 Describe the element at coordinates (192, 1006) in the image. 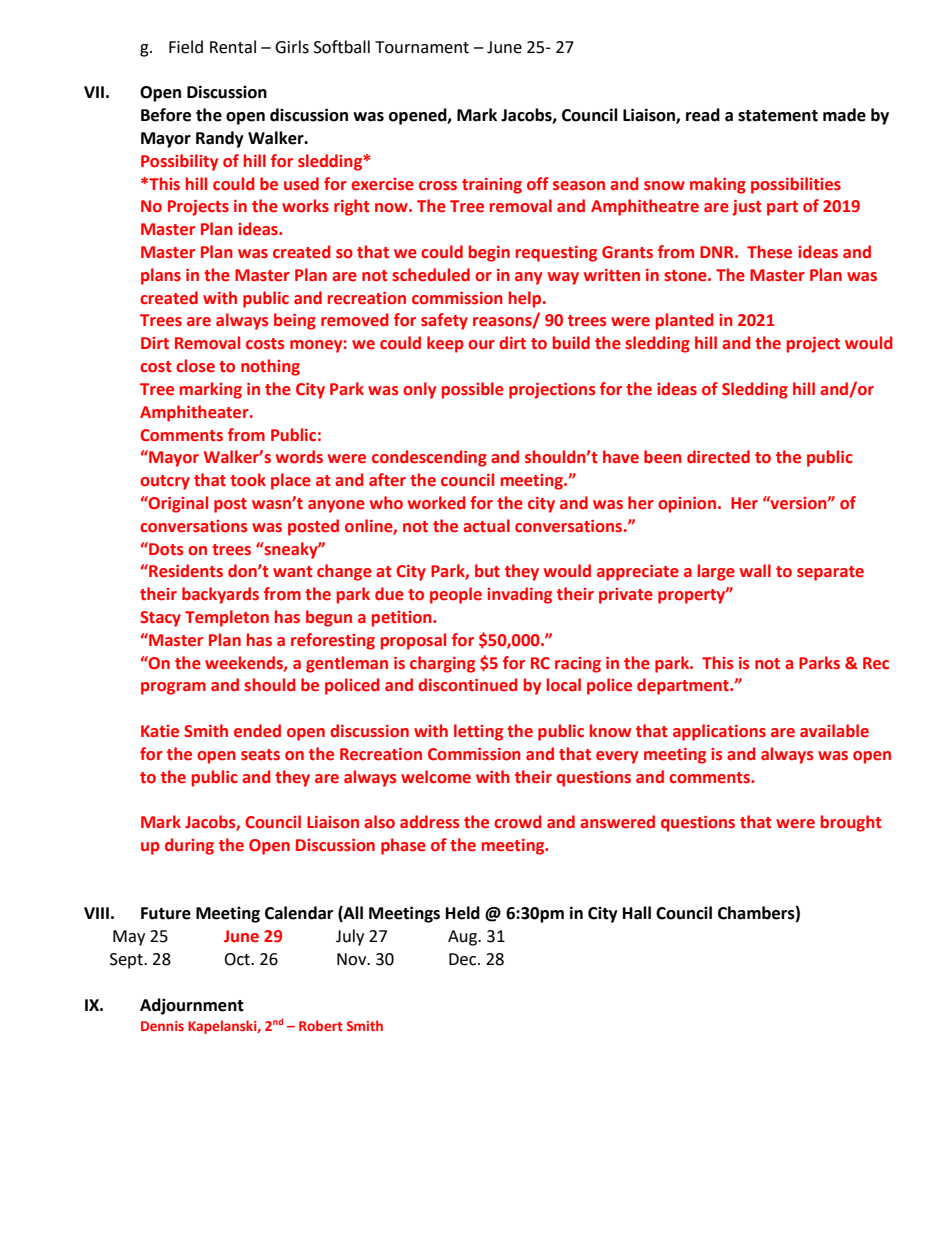

I see `Adjournment` at that location.
